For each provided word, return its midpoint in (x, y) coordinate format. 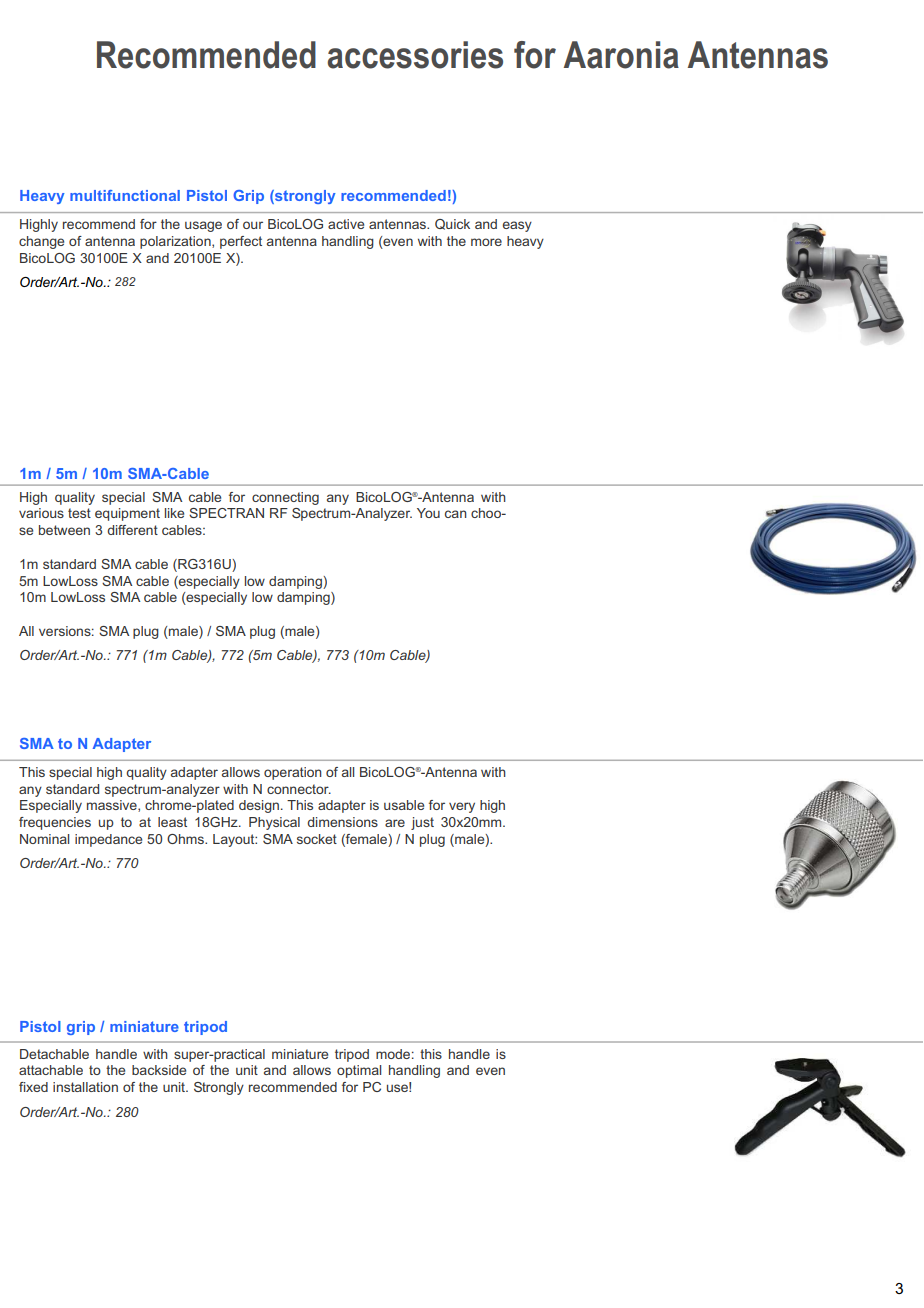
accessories (415, 55)
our (253, 225)
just (422, 823)
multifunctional (125, 195)
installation (85, 1087)
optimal (359, 1071)
